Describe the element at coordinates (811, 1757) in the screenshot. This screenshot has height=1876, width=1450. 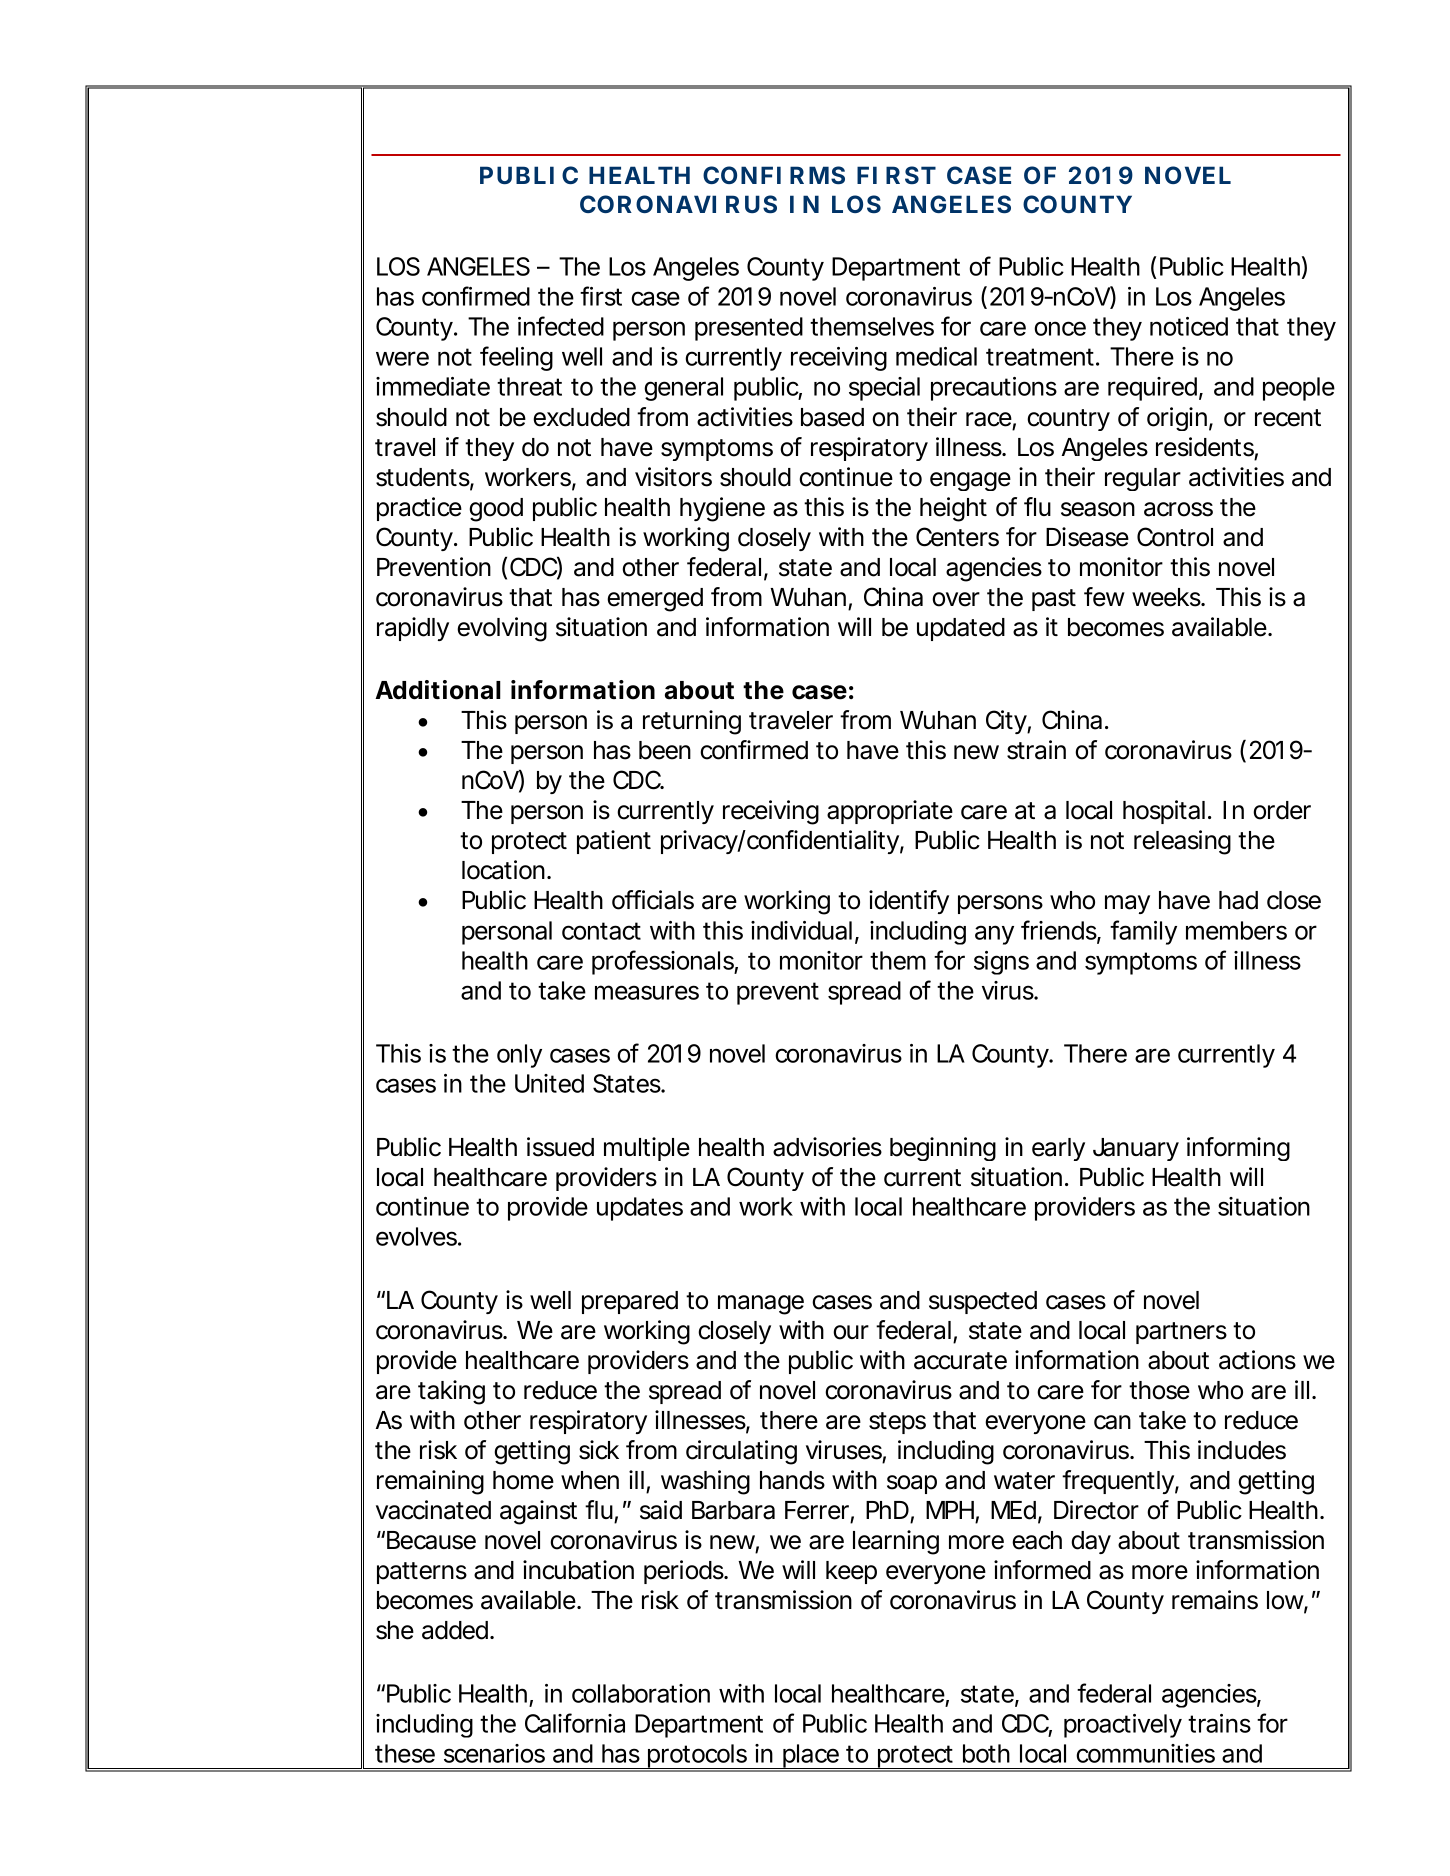
I see `place` at that location.
